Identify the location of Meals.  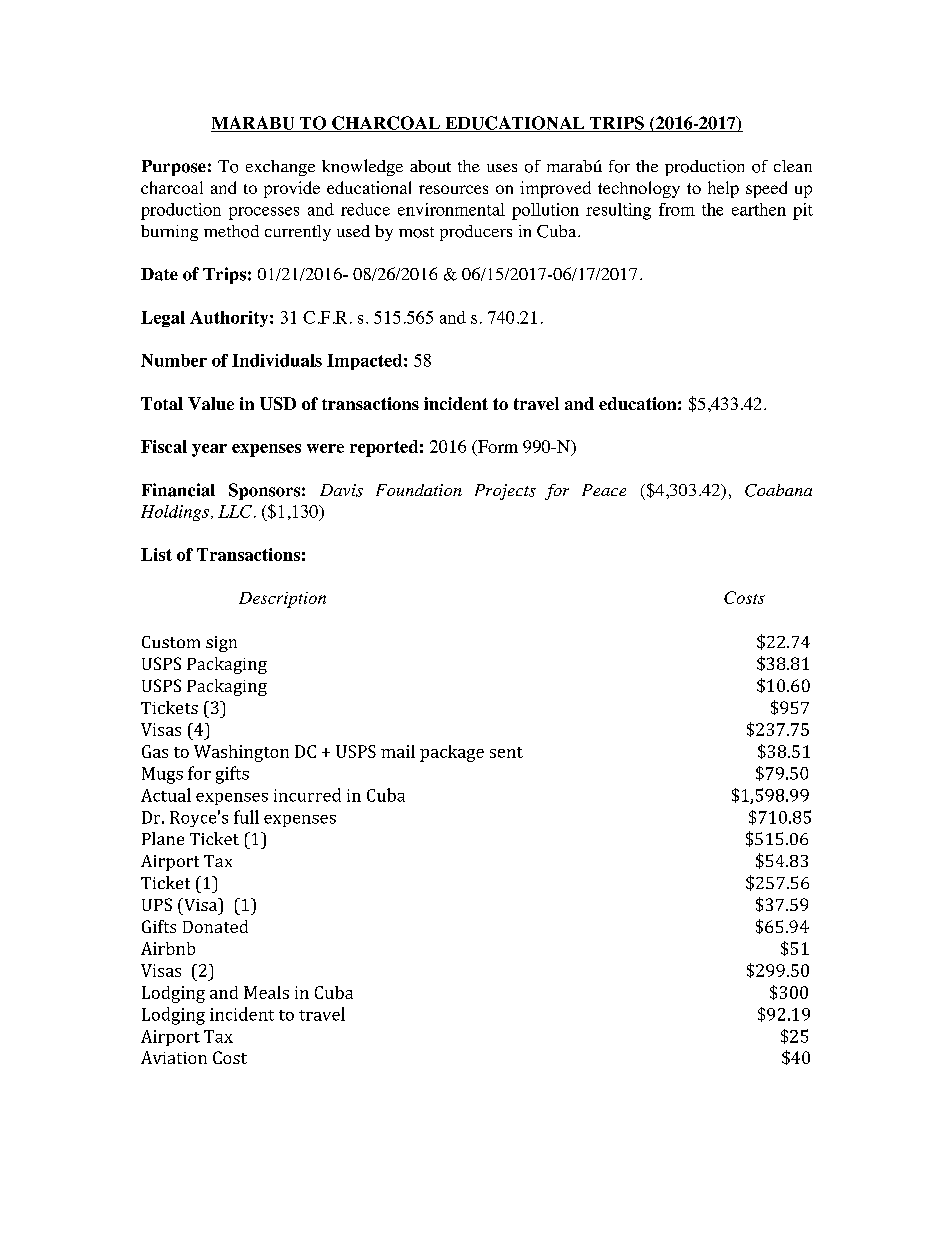
(266, 992).
